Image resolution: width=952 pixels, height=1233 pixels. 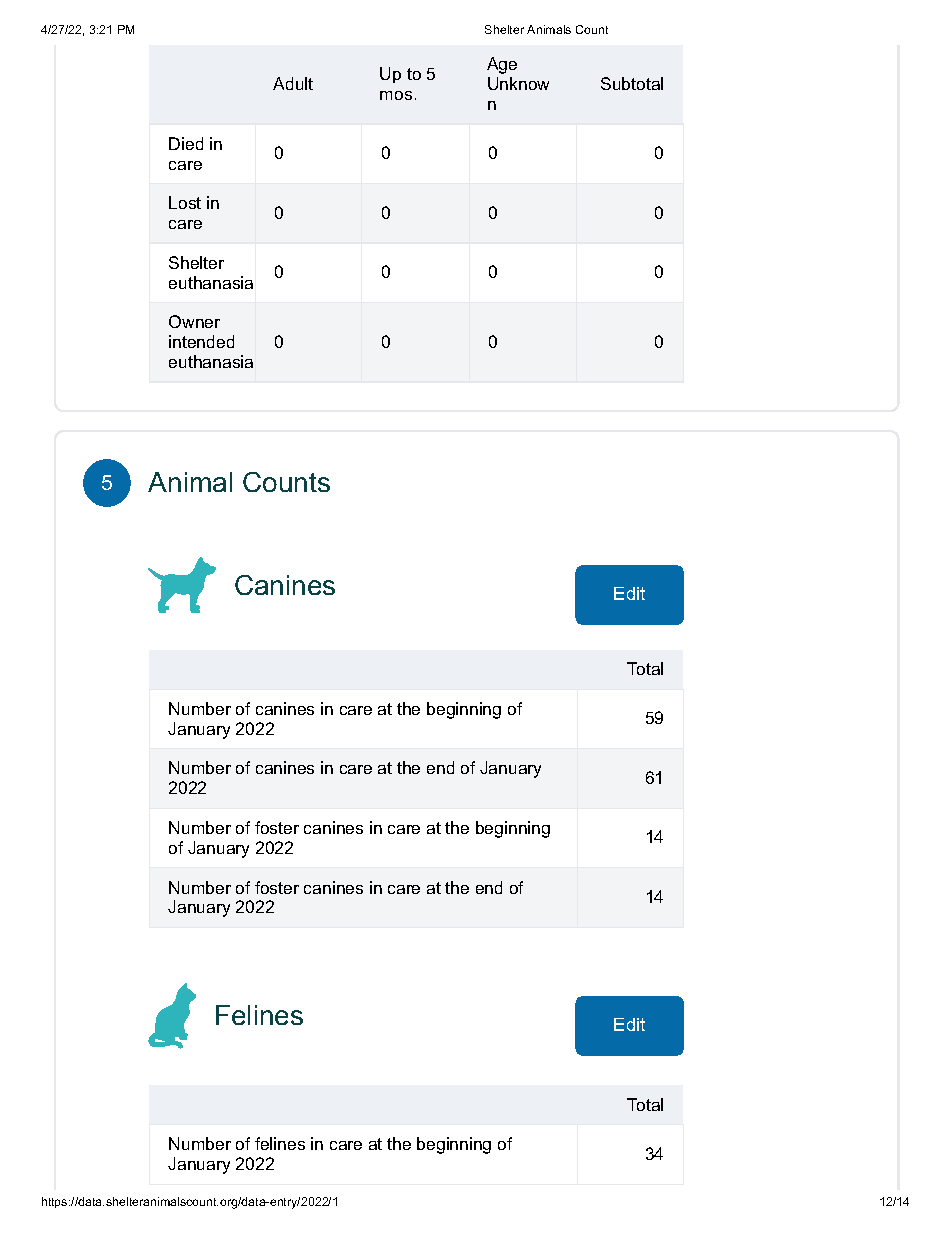 What do you see at coordinates (201, 341) in the page?
I see `intended` at bounding box center [201, 341].
